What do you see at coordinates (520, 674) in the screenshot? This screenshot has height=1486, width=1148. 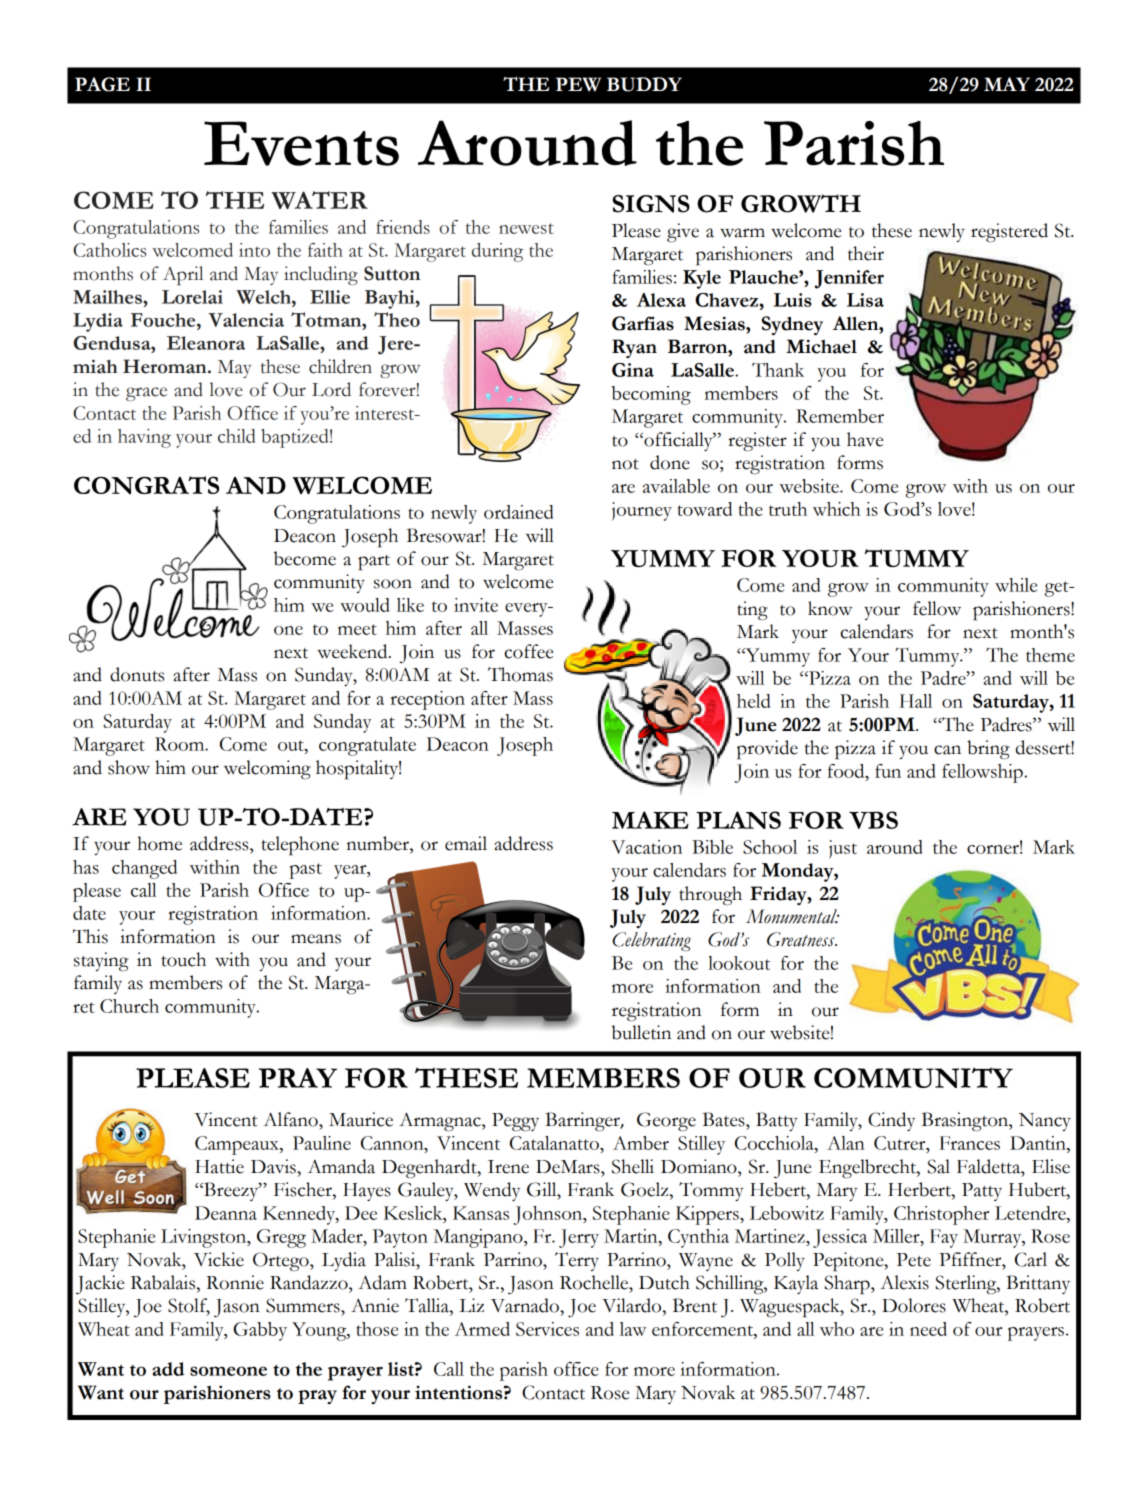 I see `Thomas` at bounding box center [520, 674].
